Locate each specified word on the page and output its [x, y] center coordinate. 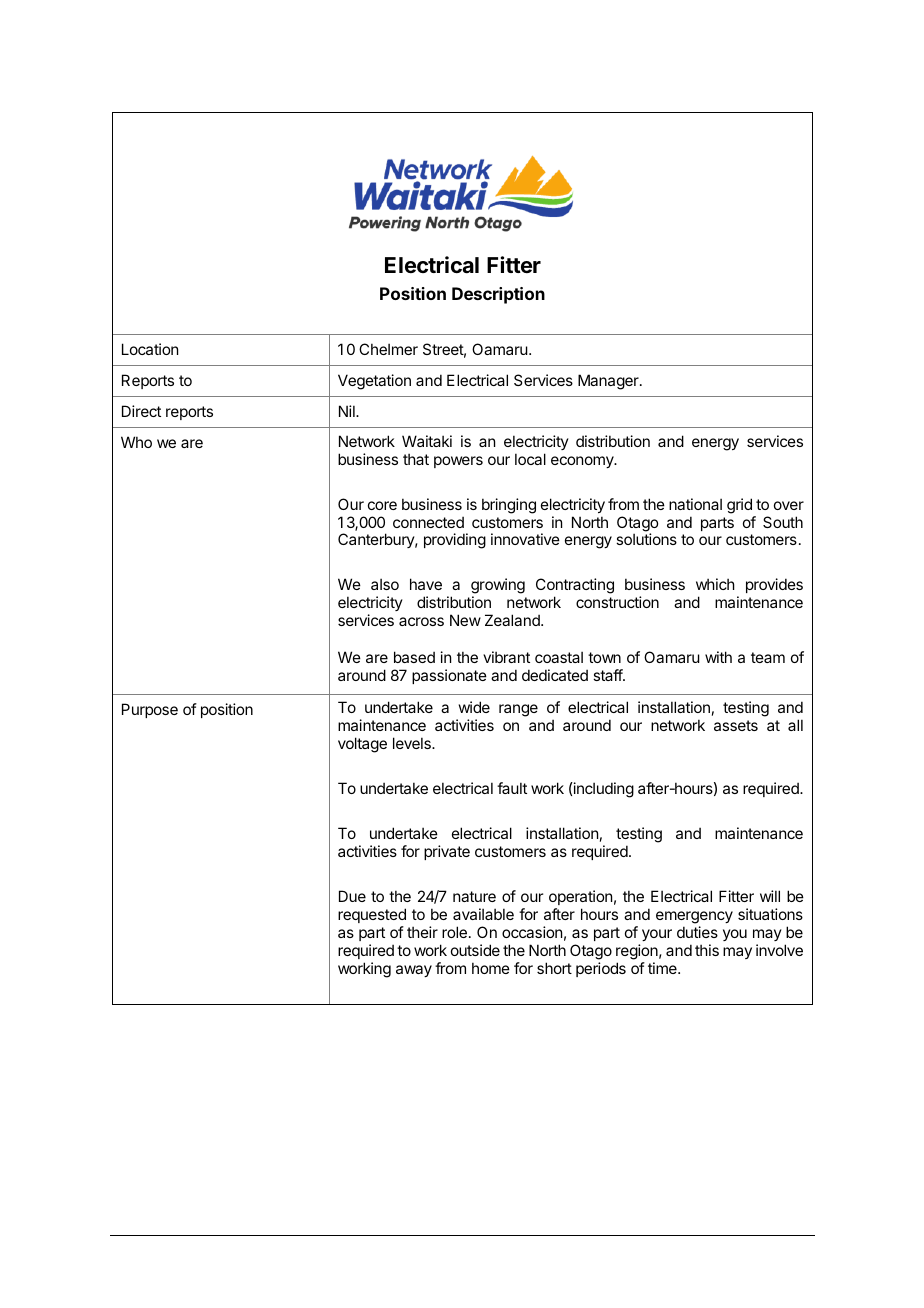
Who [136, 442]
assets [736, 725]
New [465, 620]
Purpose [150, 710]
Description [498, 295]
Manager [609, 382]
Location [150, 349]
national [695, 504]
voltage [362, 745]
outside [475, 950]
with [718, 657]
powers [458, 462]
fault [512, 788]
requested [372, 915]
